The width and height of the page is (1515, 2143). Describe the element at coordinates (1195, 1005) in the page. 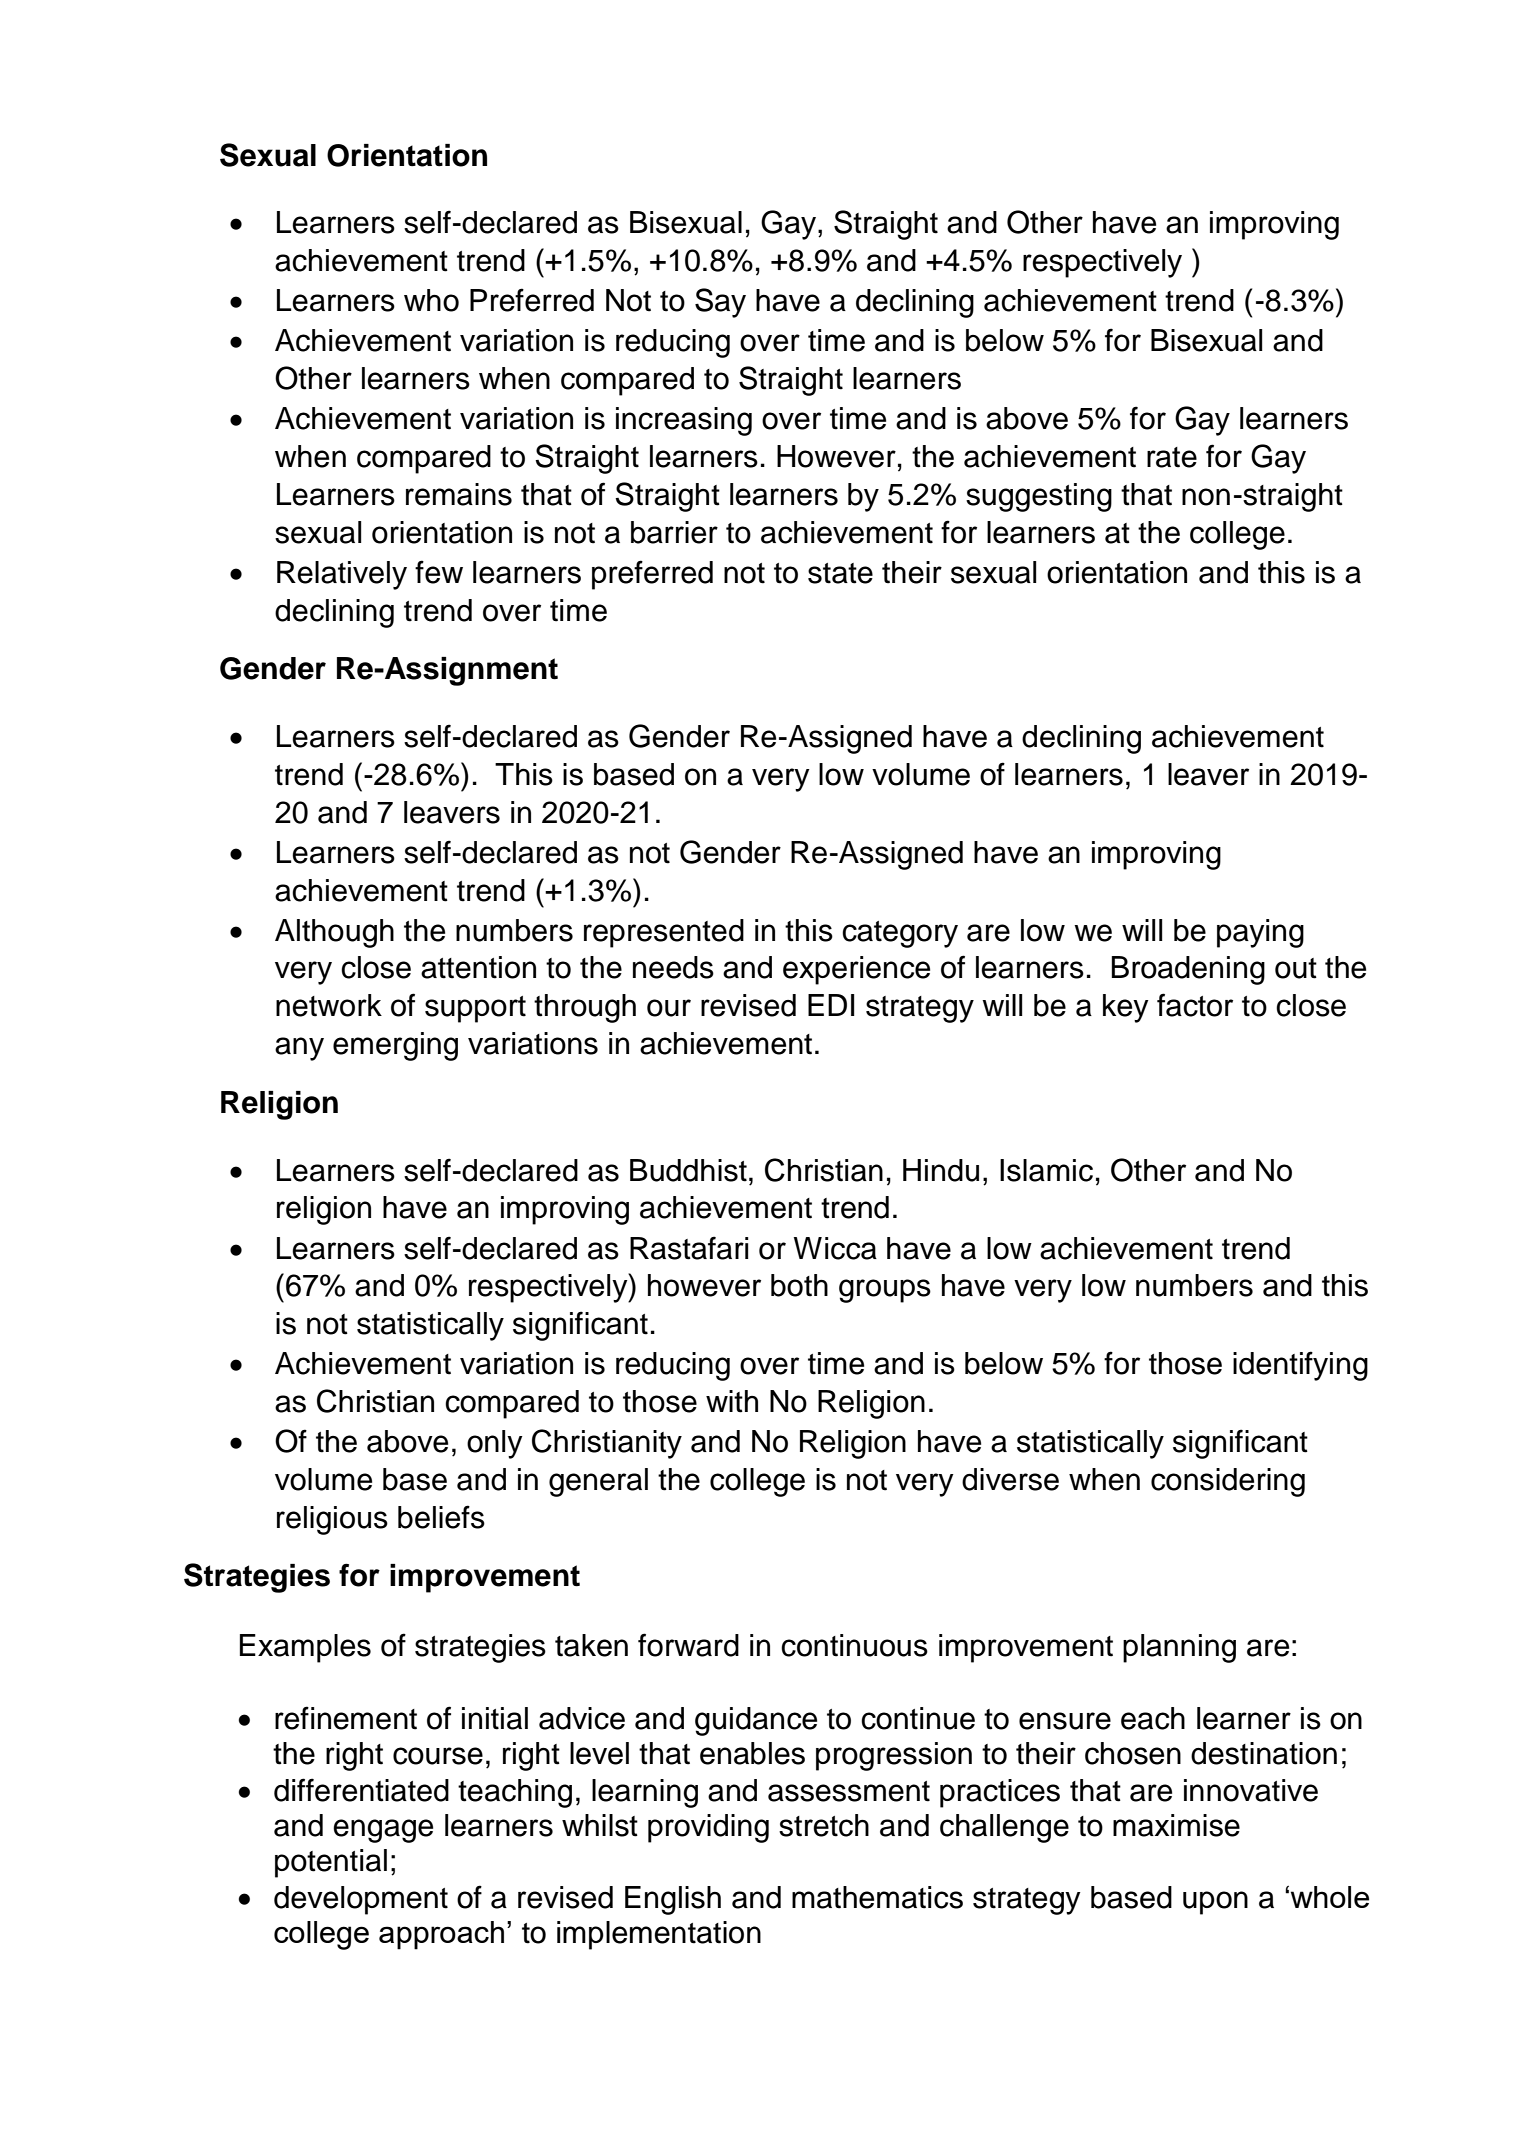

I see `factor` at that location.
